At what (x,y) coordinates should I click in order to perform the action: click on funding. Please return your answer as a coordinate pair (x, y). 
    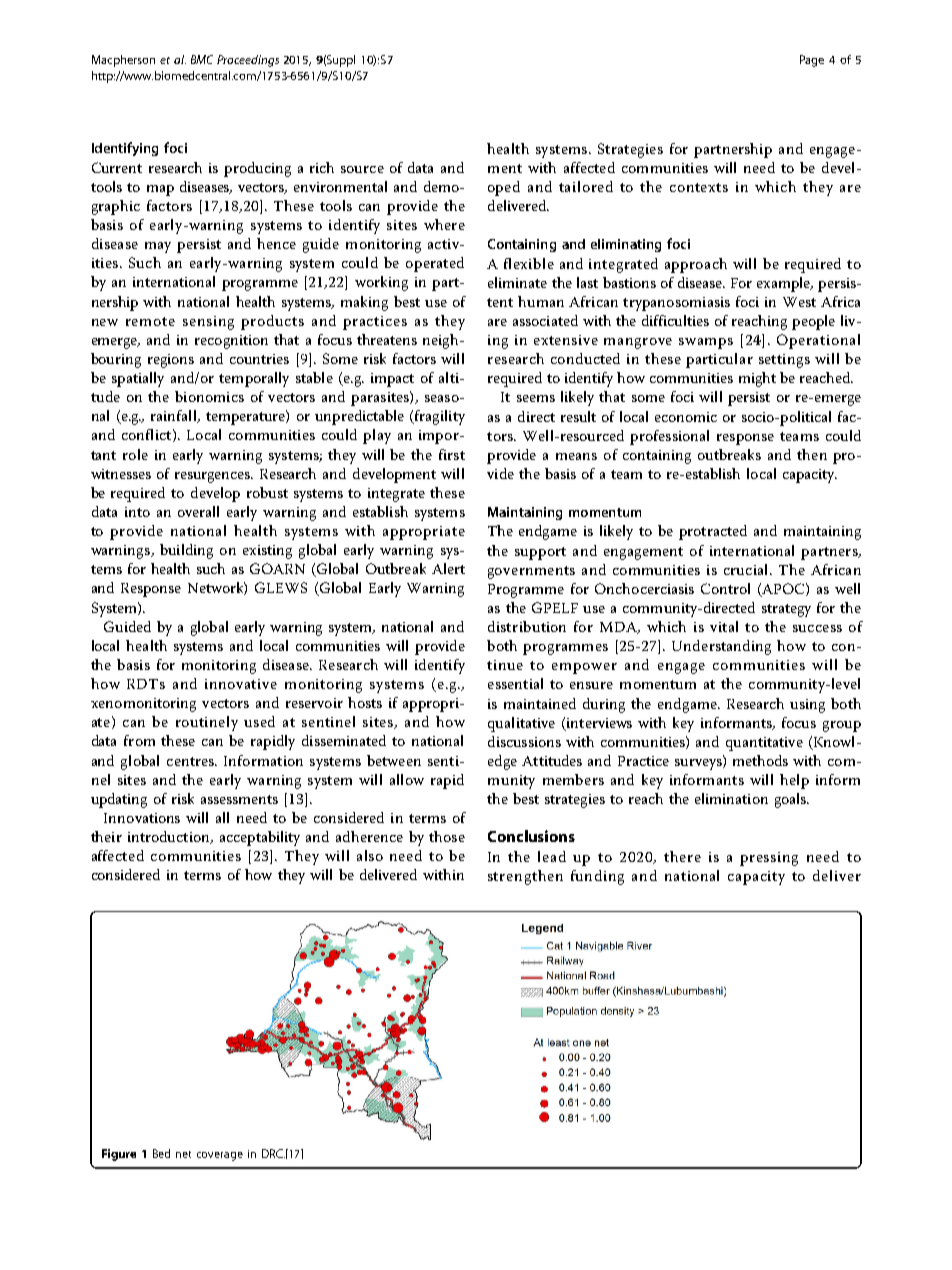
    Looking at the image, I should click on (597, 877).
